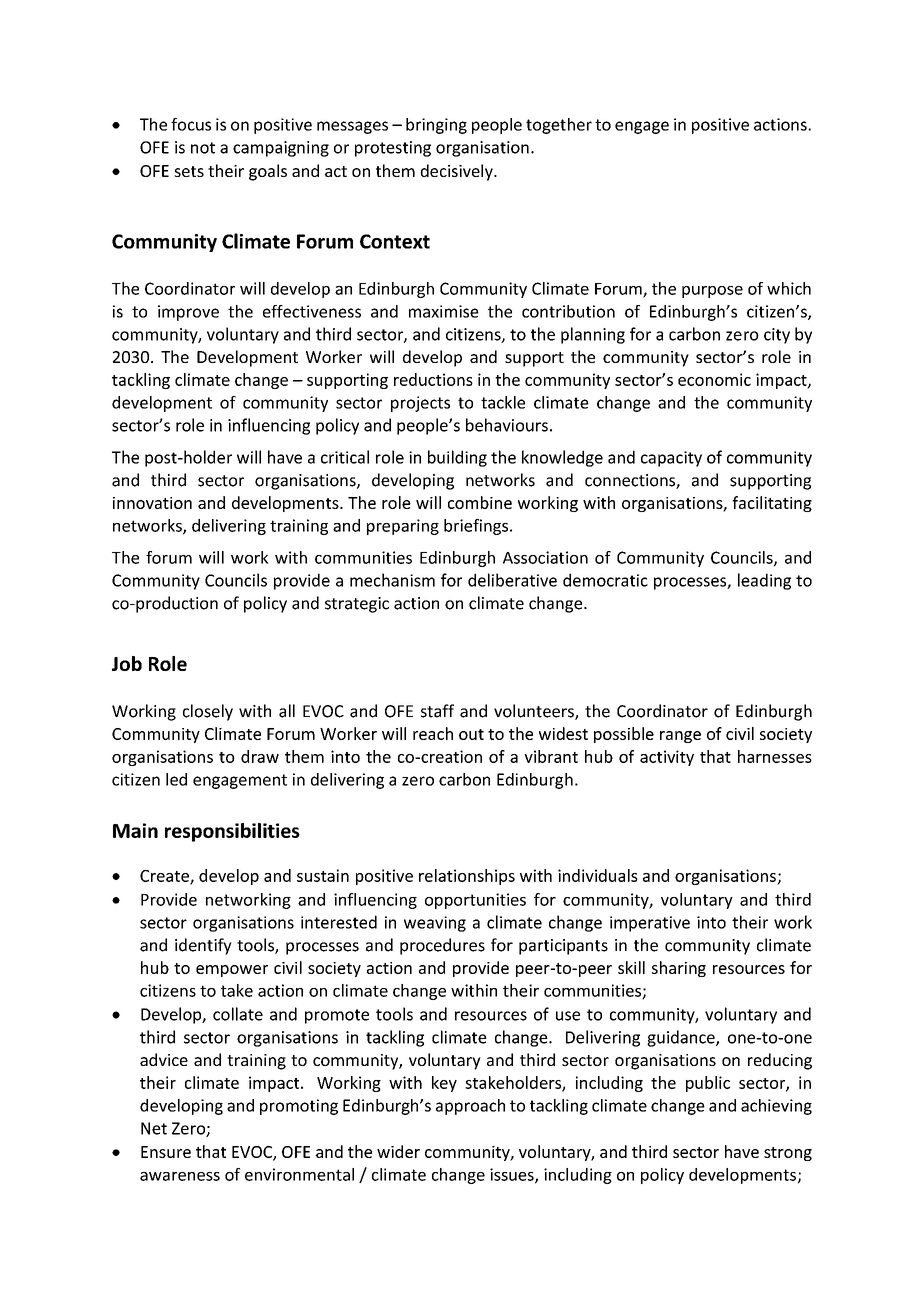  What do you see at coordinates (457, 172) in the screenshot?
I see `decisively` at bounding box center [457, 172].
